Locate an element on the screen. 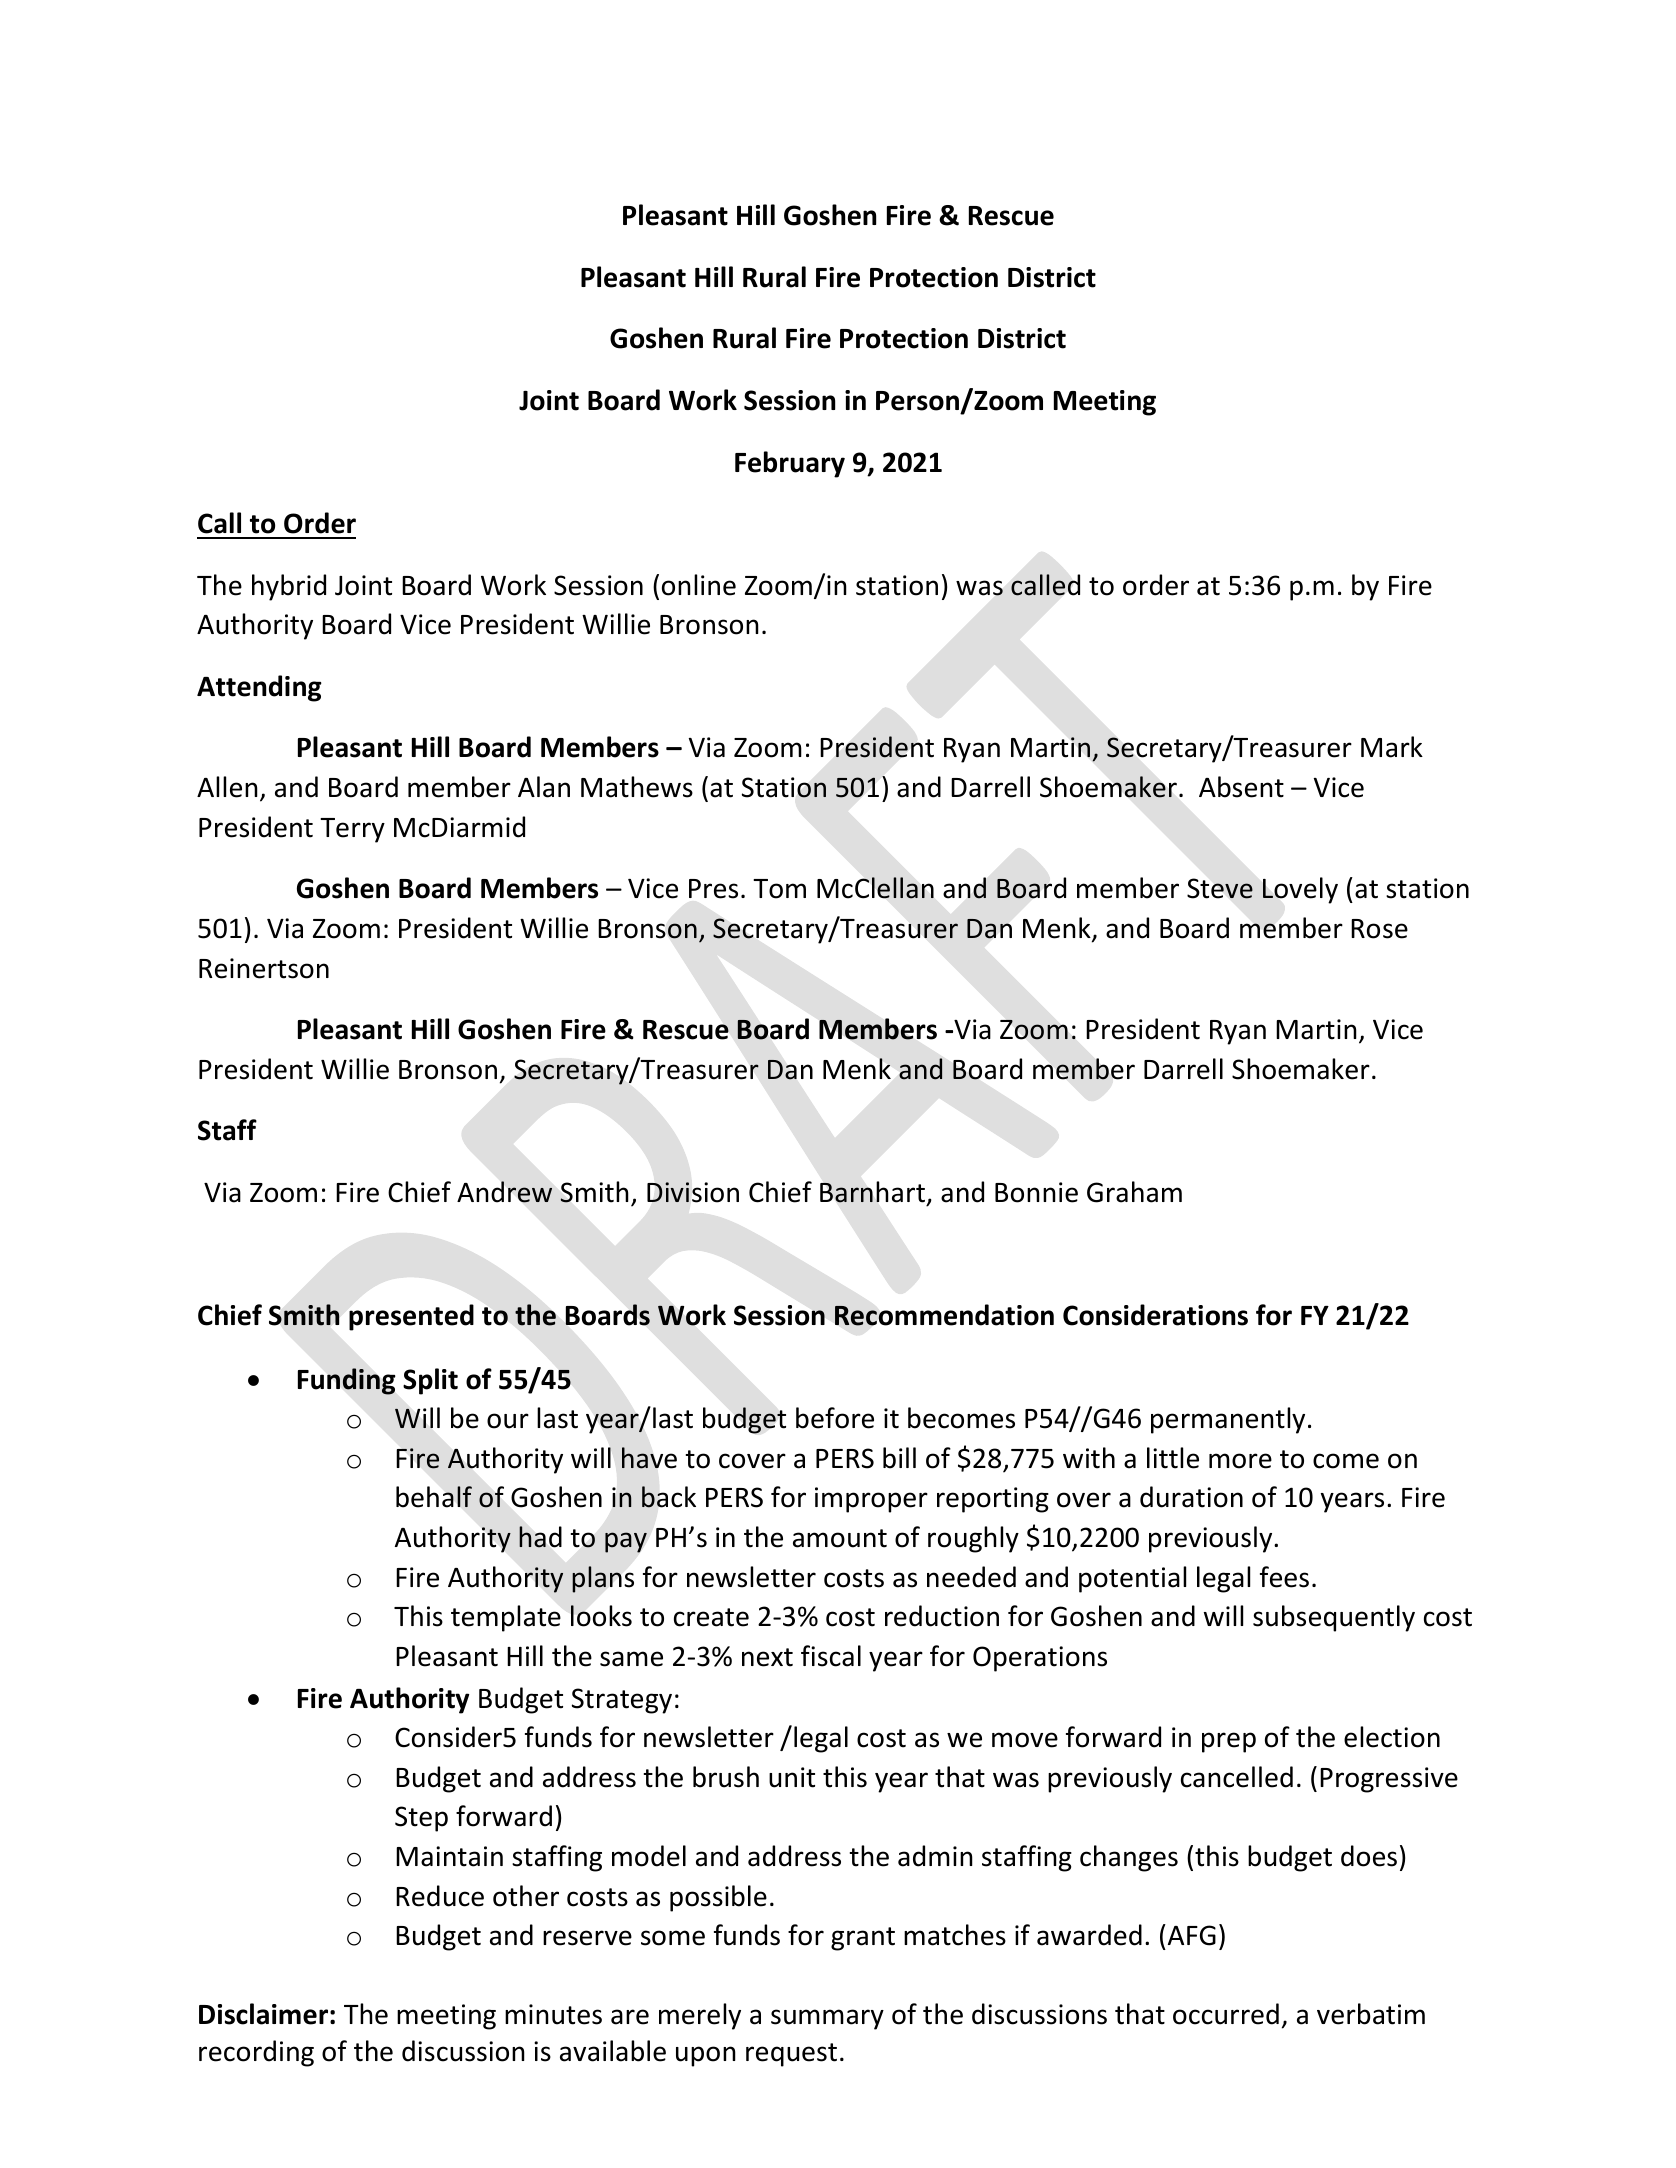 The height and width of the screenshot is (2168, 1676). recording is located at coordinates (256, 2053).
